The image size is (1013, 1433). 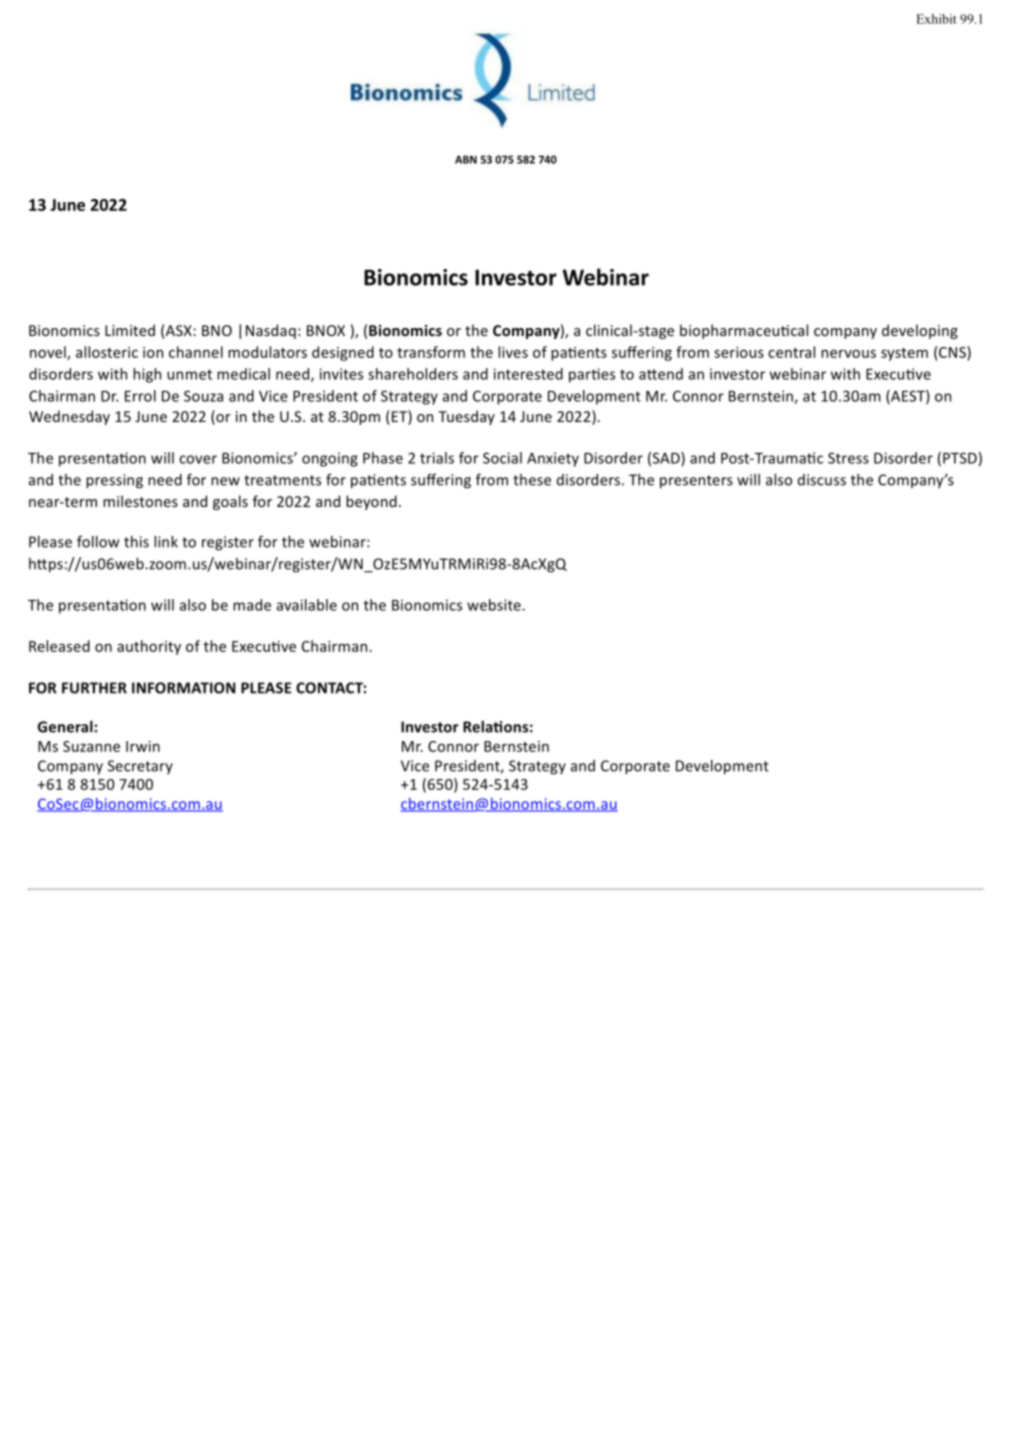 I want to click on milestones, so click(x=140, y=501).
